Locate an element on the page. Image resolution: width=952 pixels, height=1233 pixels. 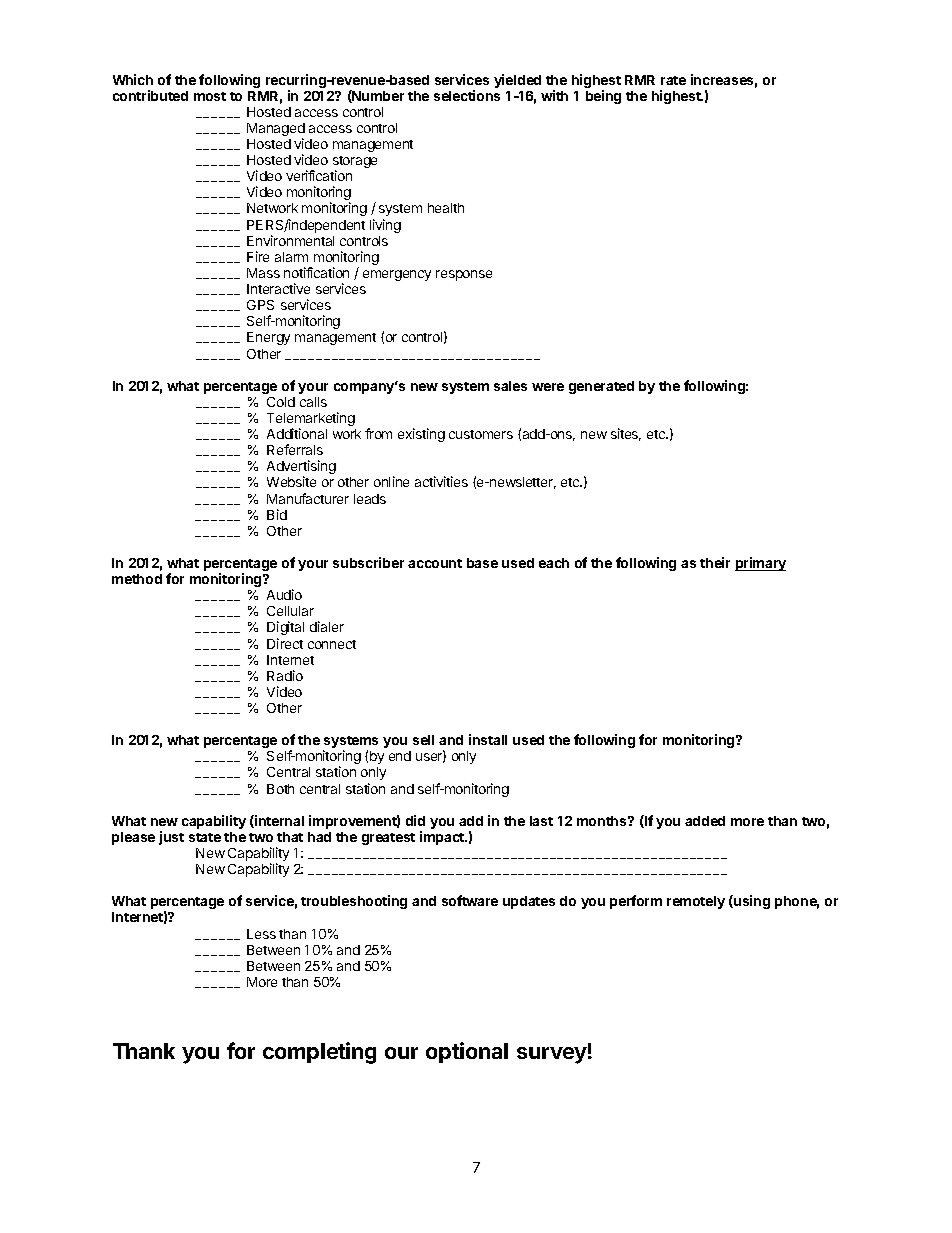
optional is located at coordinates (467, 1052).
